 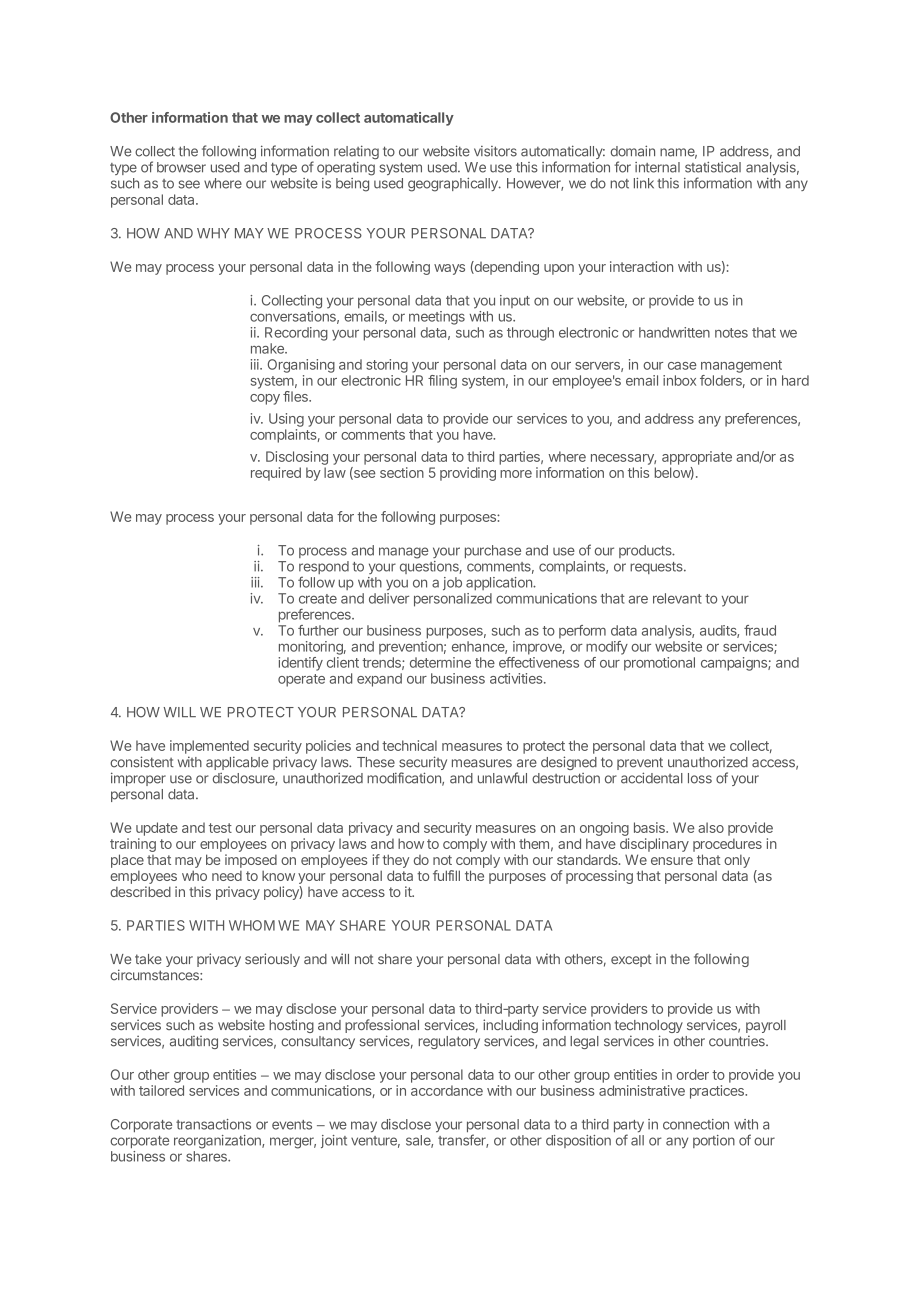 I want to click on statistical, so click(x=713, y=167).
